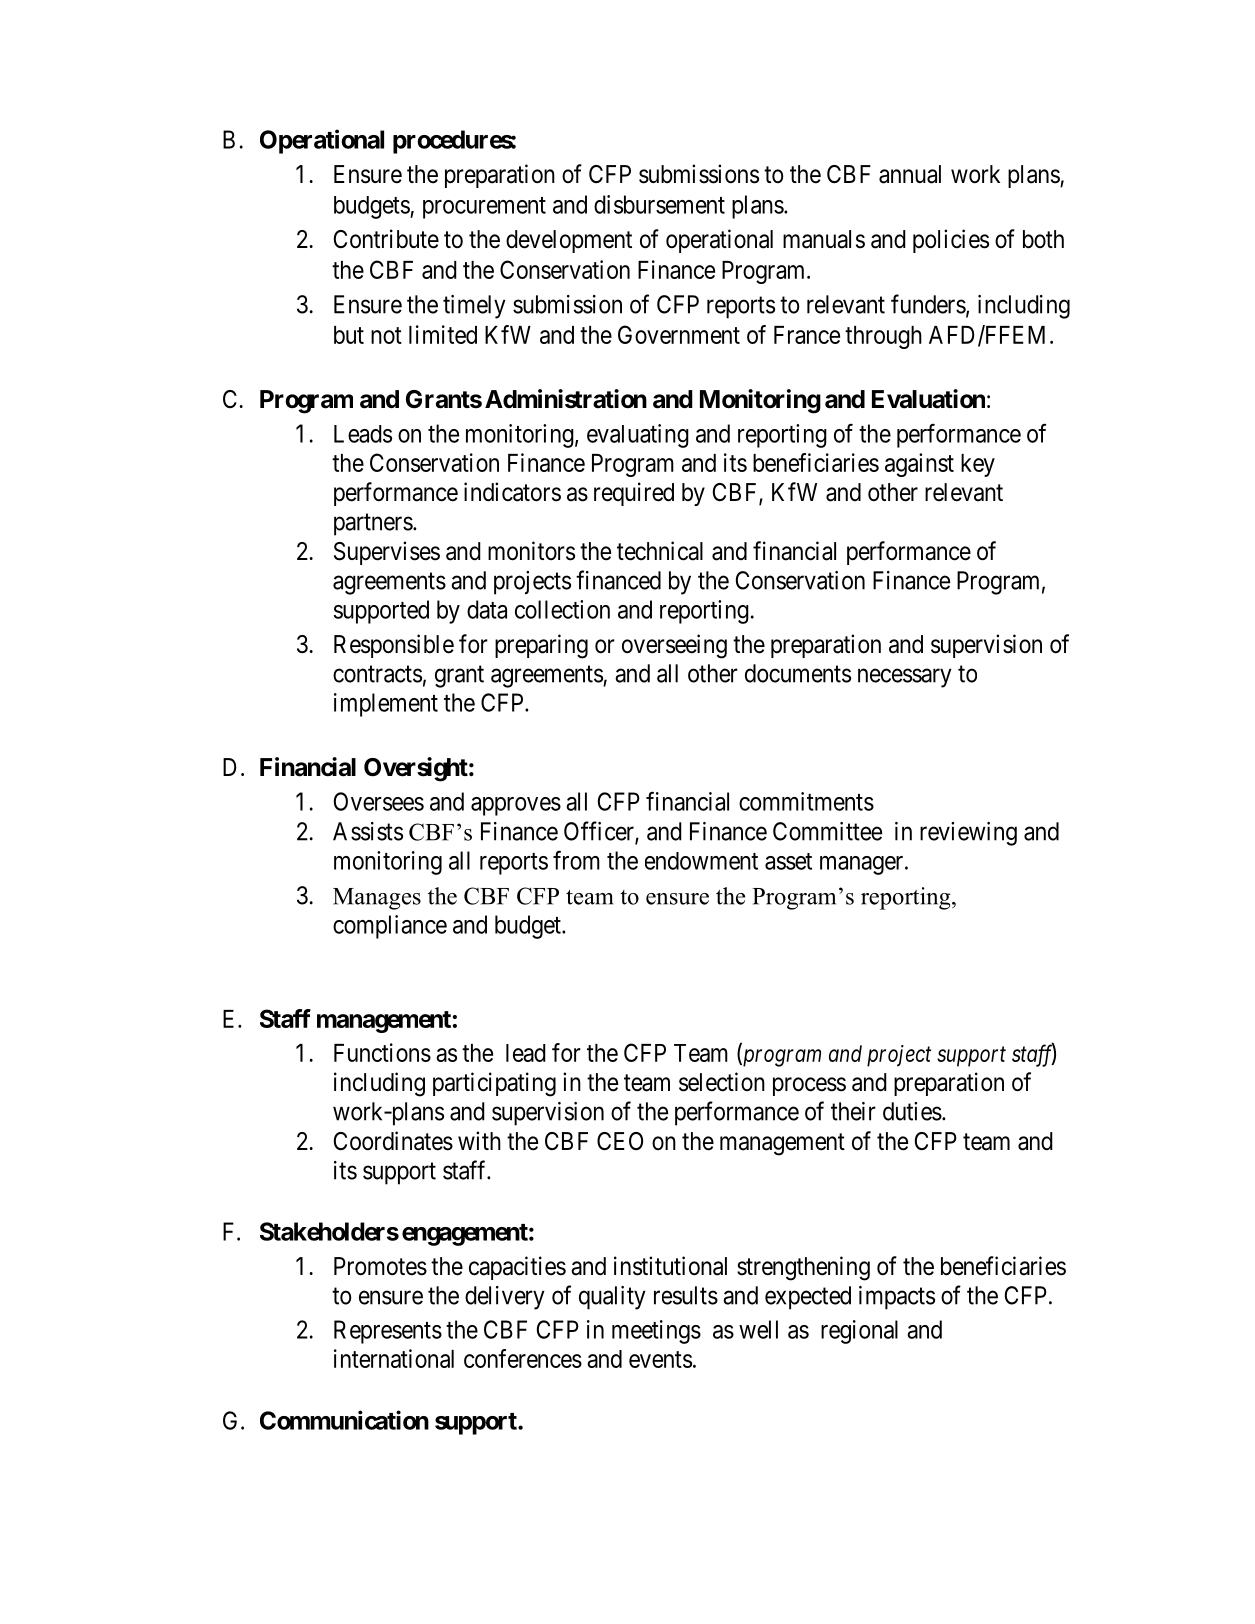 This document has height=1624, width=1255. I want to click on Contribute, so click(386, 239).
